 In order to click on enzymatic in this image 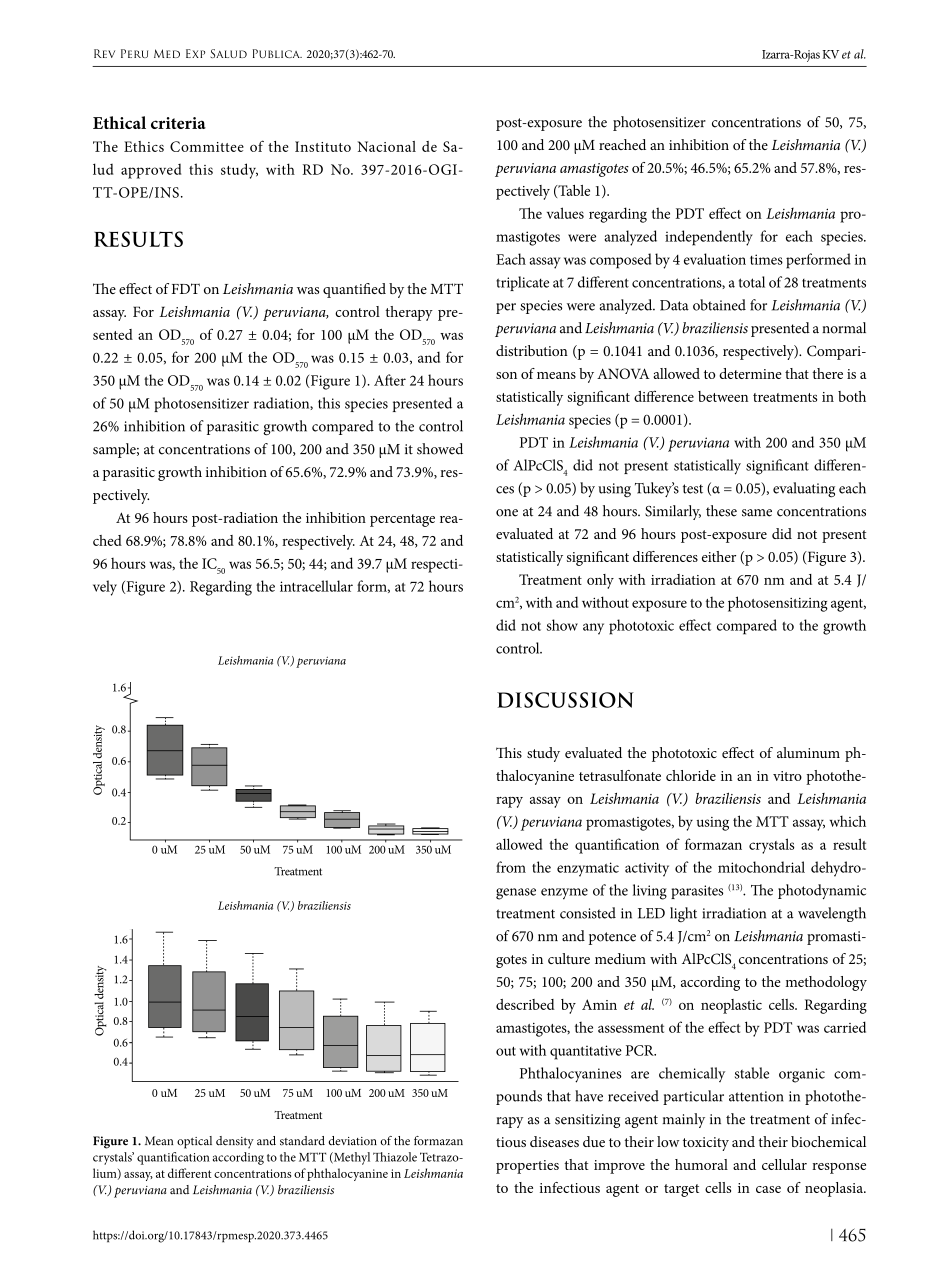, I will do `click(588, 869)`.
